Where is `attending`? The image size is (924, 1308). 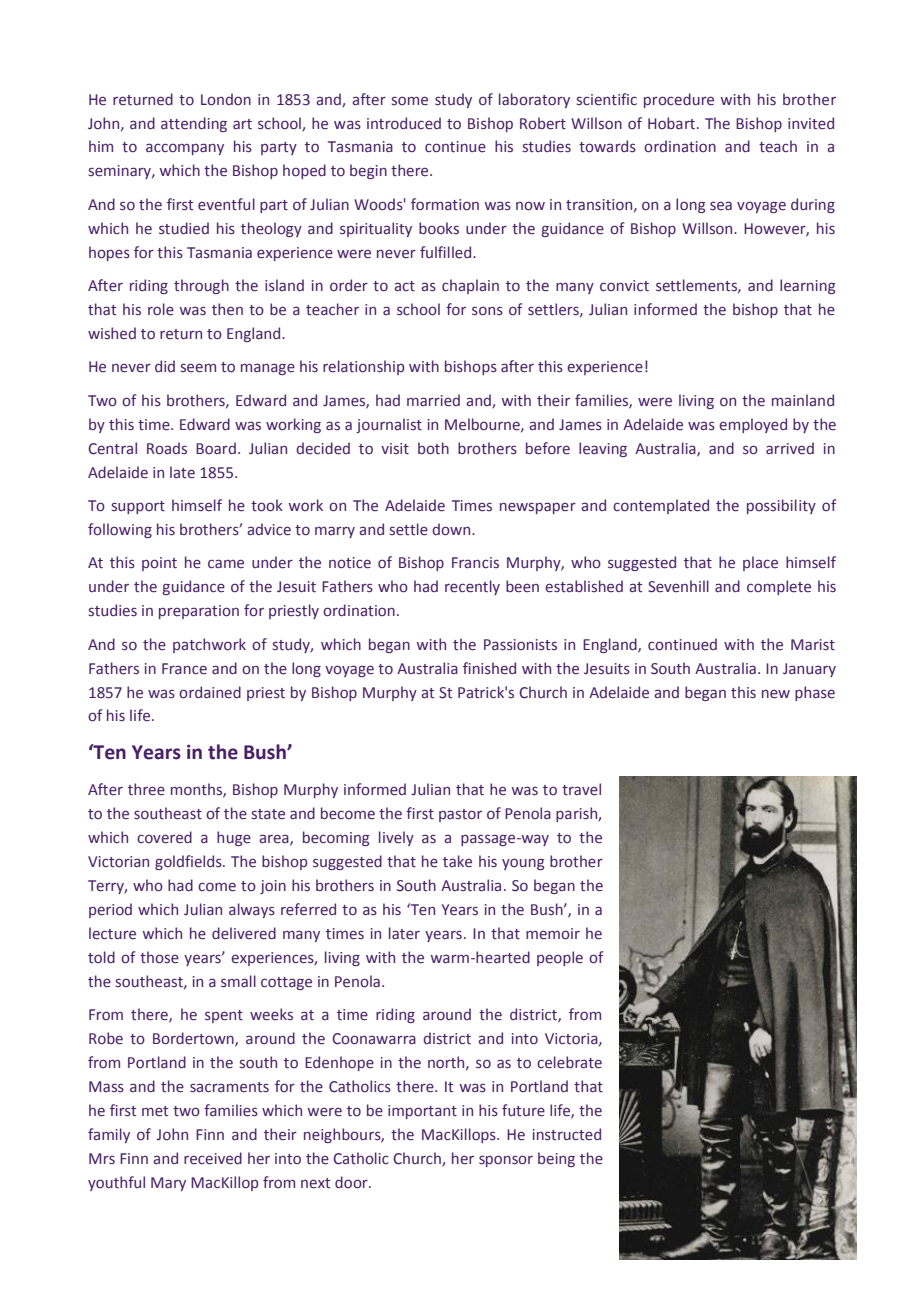 attending is located at coordinates (194, 124).
